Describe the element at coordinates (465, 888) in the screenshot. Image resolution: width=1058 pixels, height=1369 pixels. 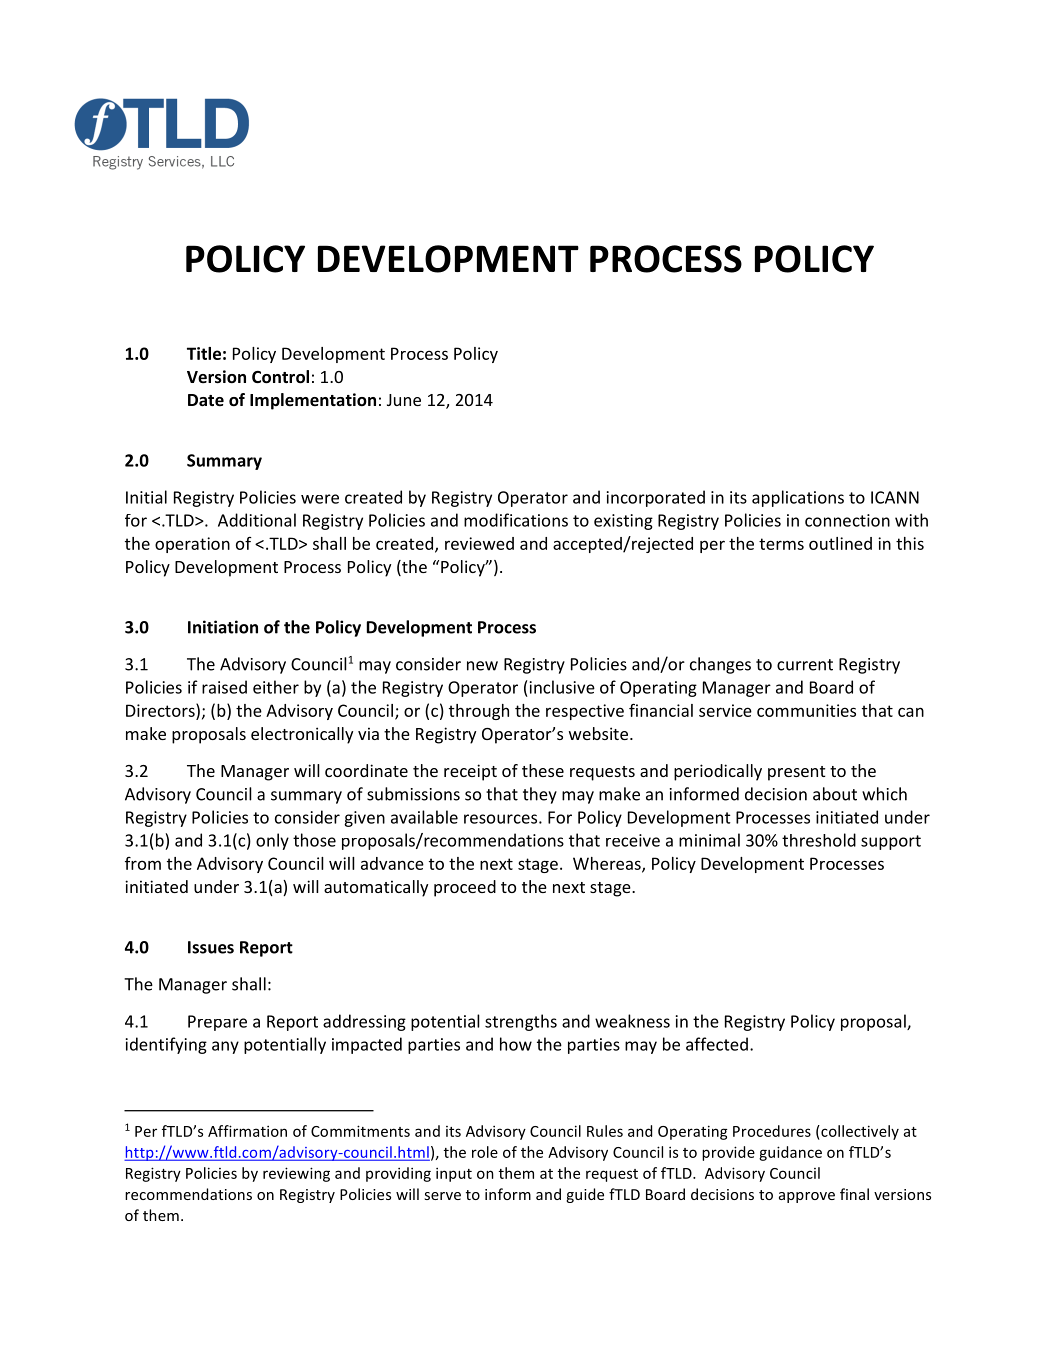
I see `proceed` at that location.
